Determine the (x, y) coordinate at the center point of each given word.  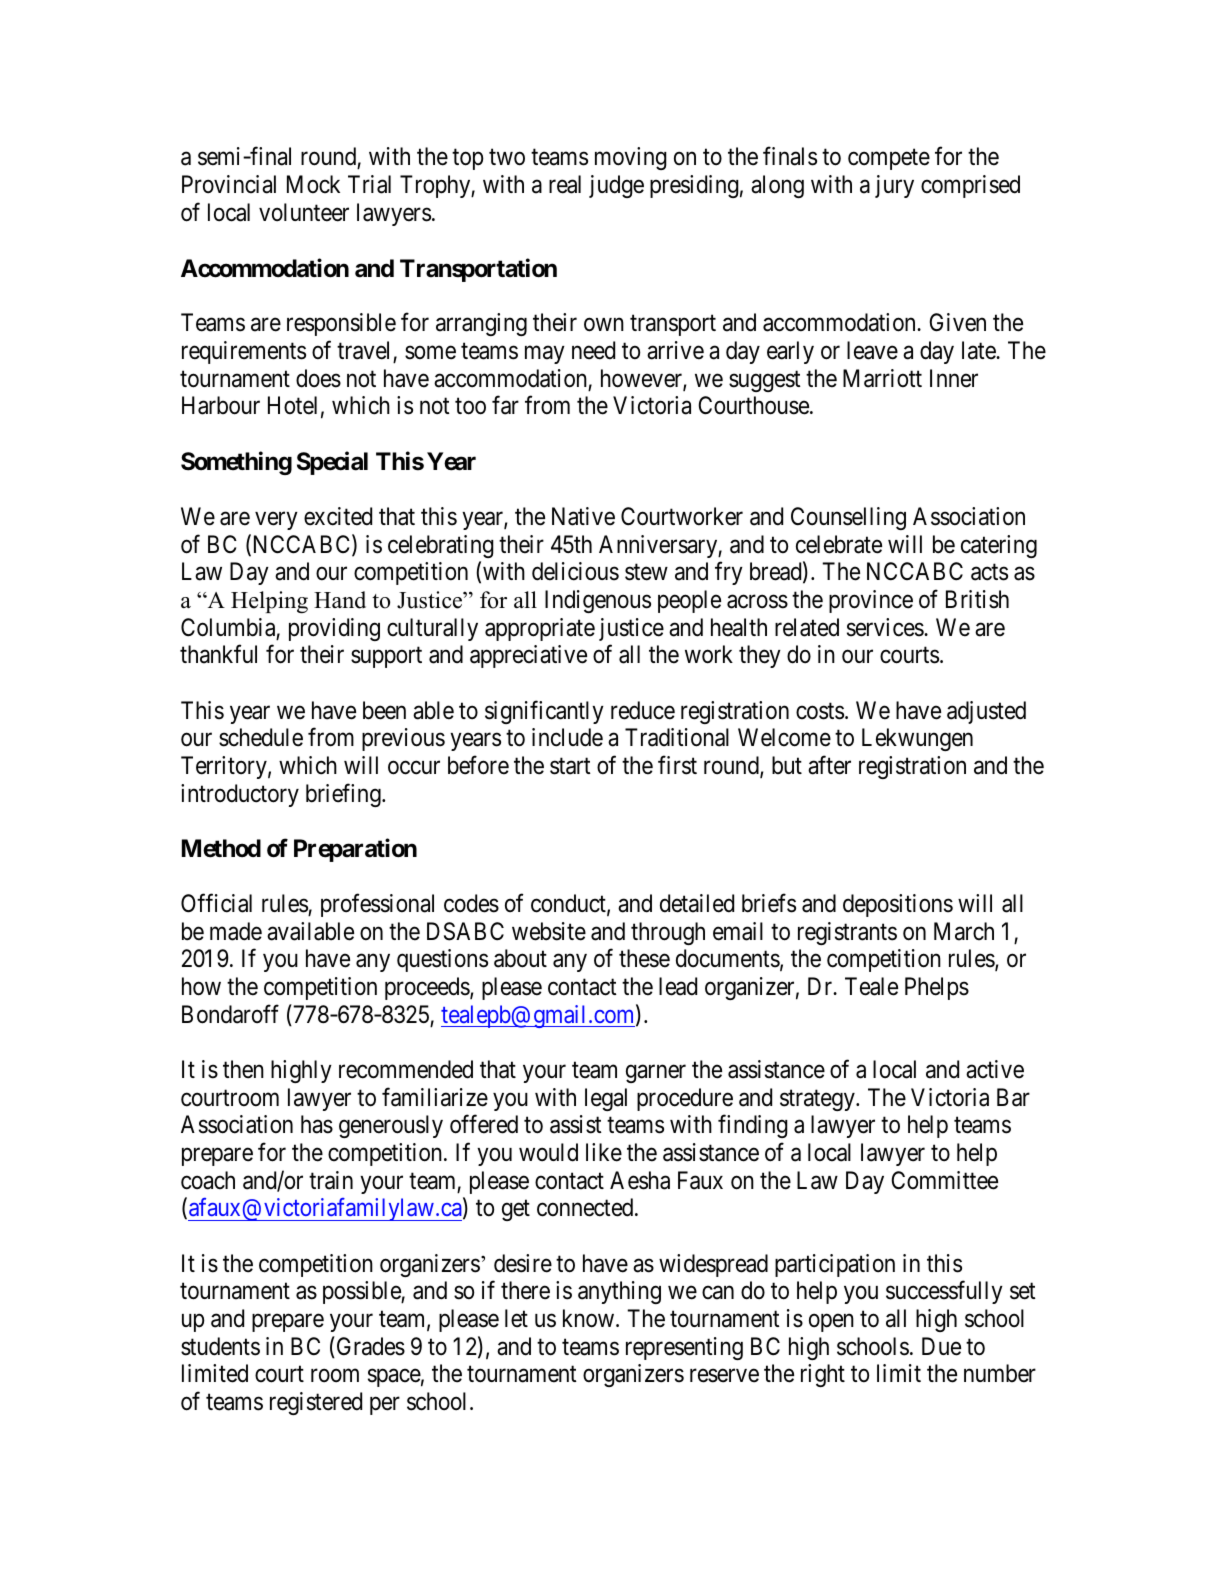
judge (616, 186)
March (964, 931)
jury (894, 186)
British (977, 599)
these (644, 958)
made (236, 931)
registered (316, 1403)
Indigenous (598, 601)
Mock (313, 184)
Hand (340, 600)
